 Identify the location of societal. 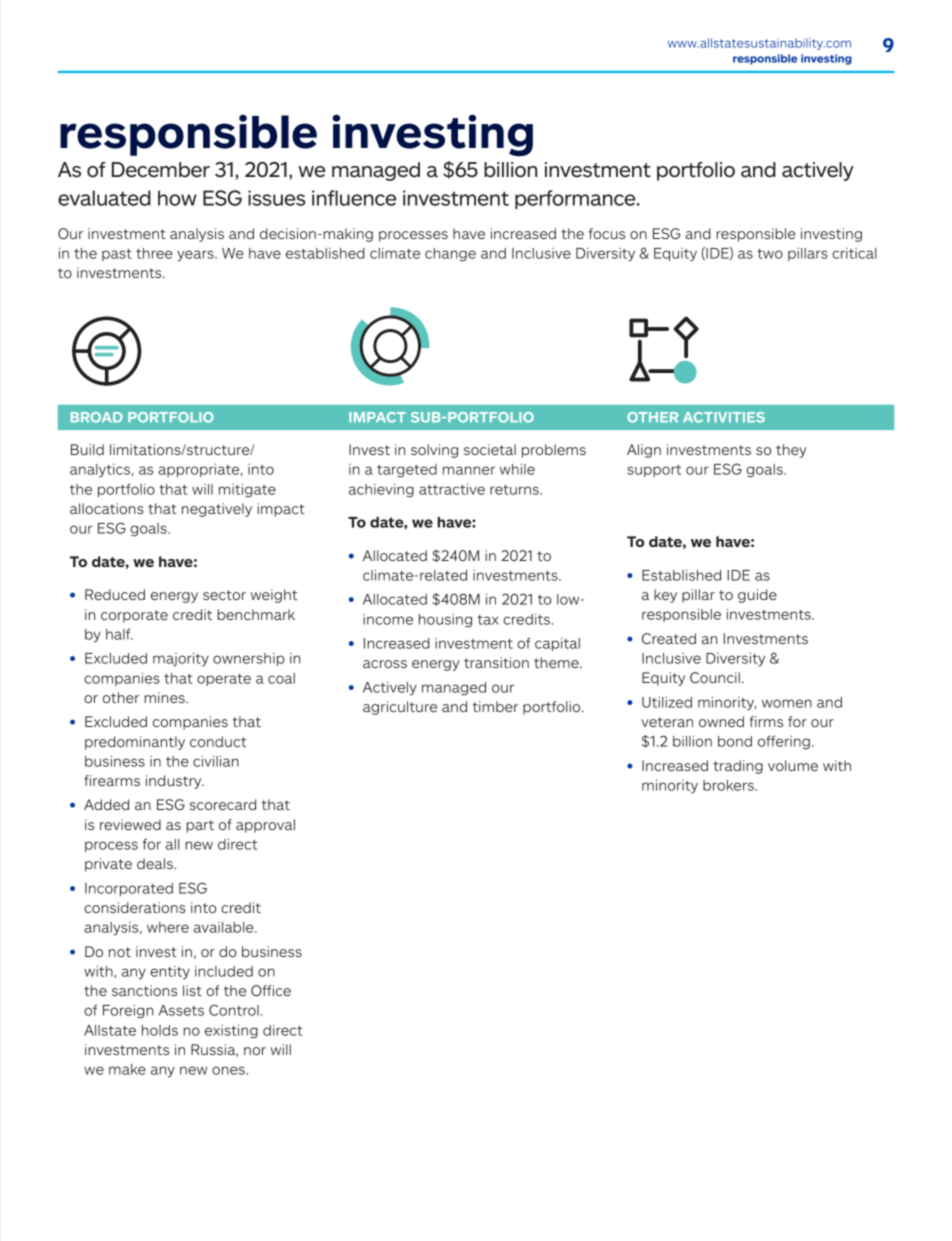
(490, 449).
